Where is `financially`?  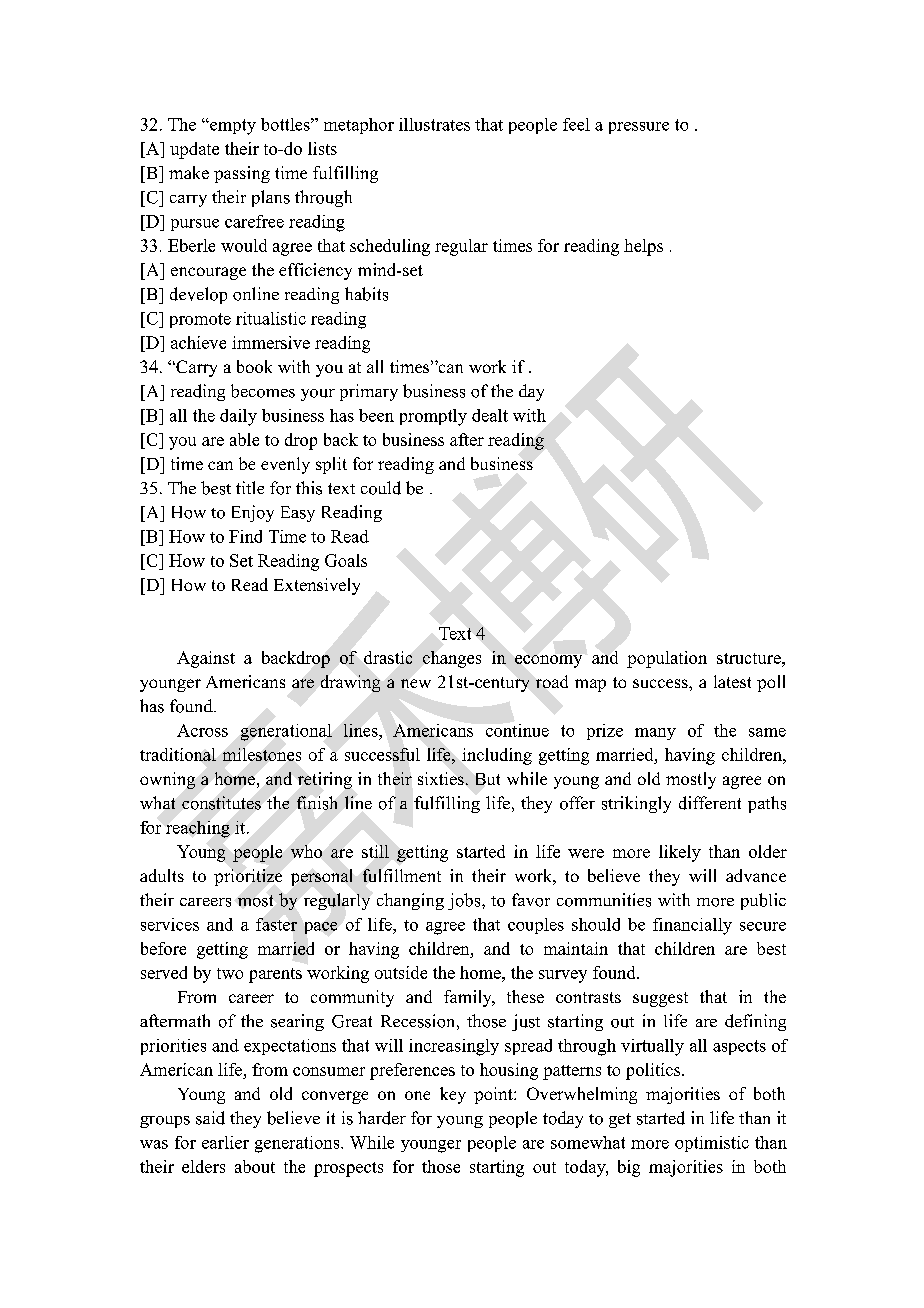 financially is located at coordinates (692, 926).
